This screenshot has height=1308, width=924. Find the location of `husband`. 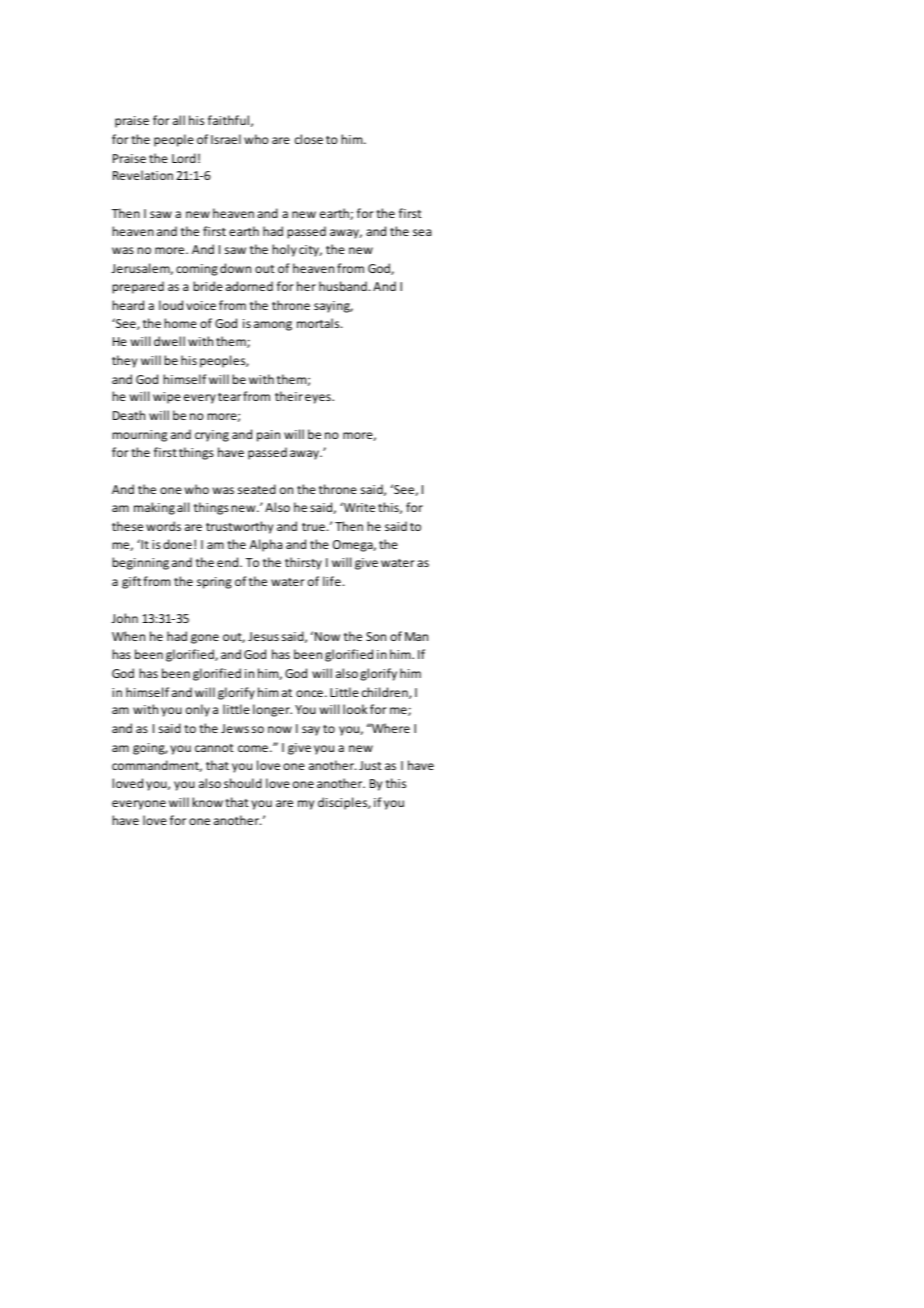

husband is located at coordinates (343, 286).
